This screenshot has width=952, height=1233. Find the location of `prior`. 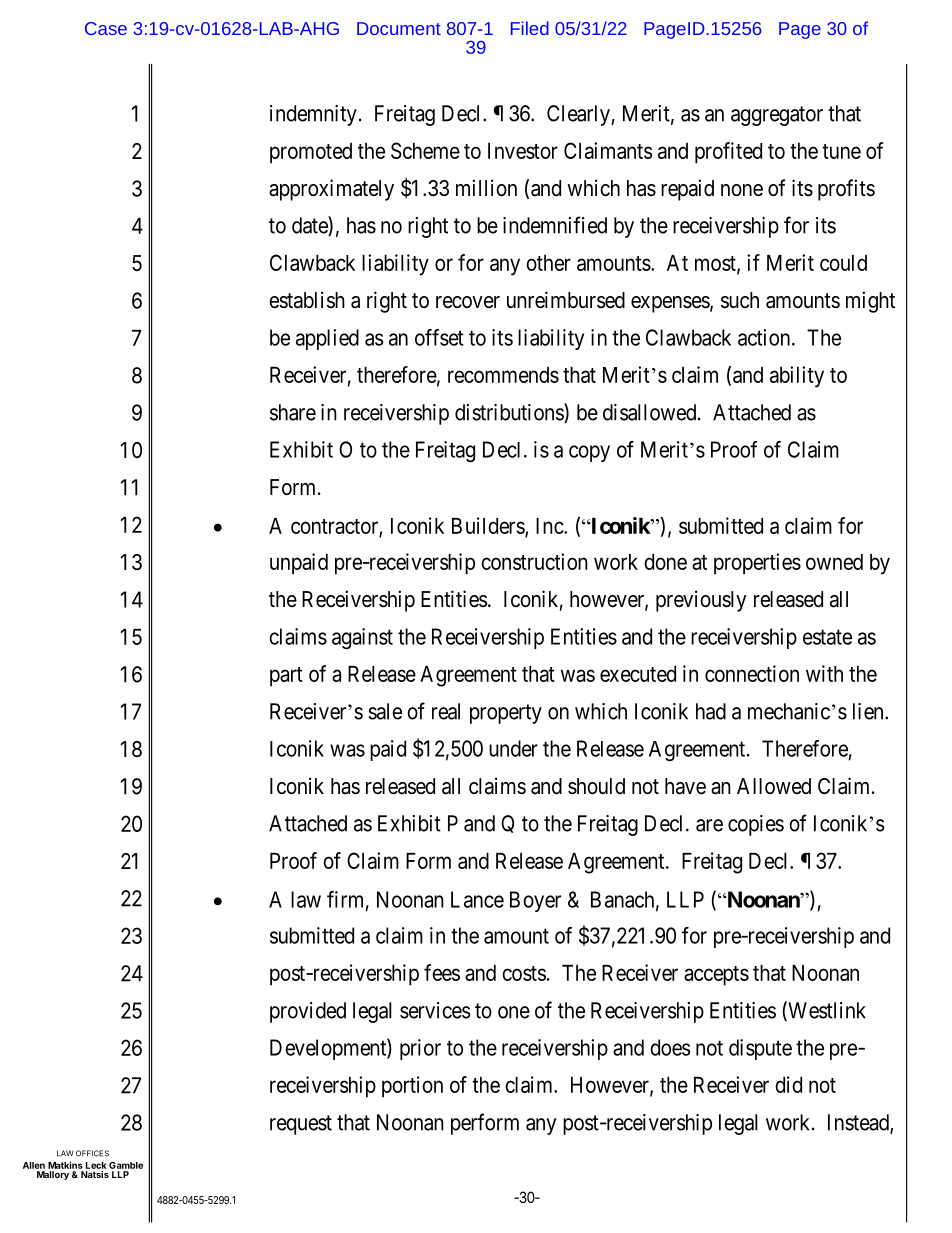

prior is located at coordinates (420, 1049).
